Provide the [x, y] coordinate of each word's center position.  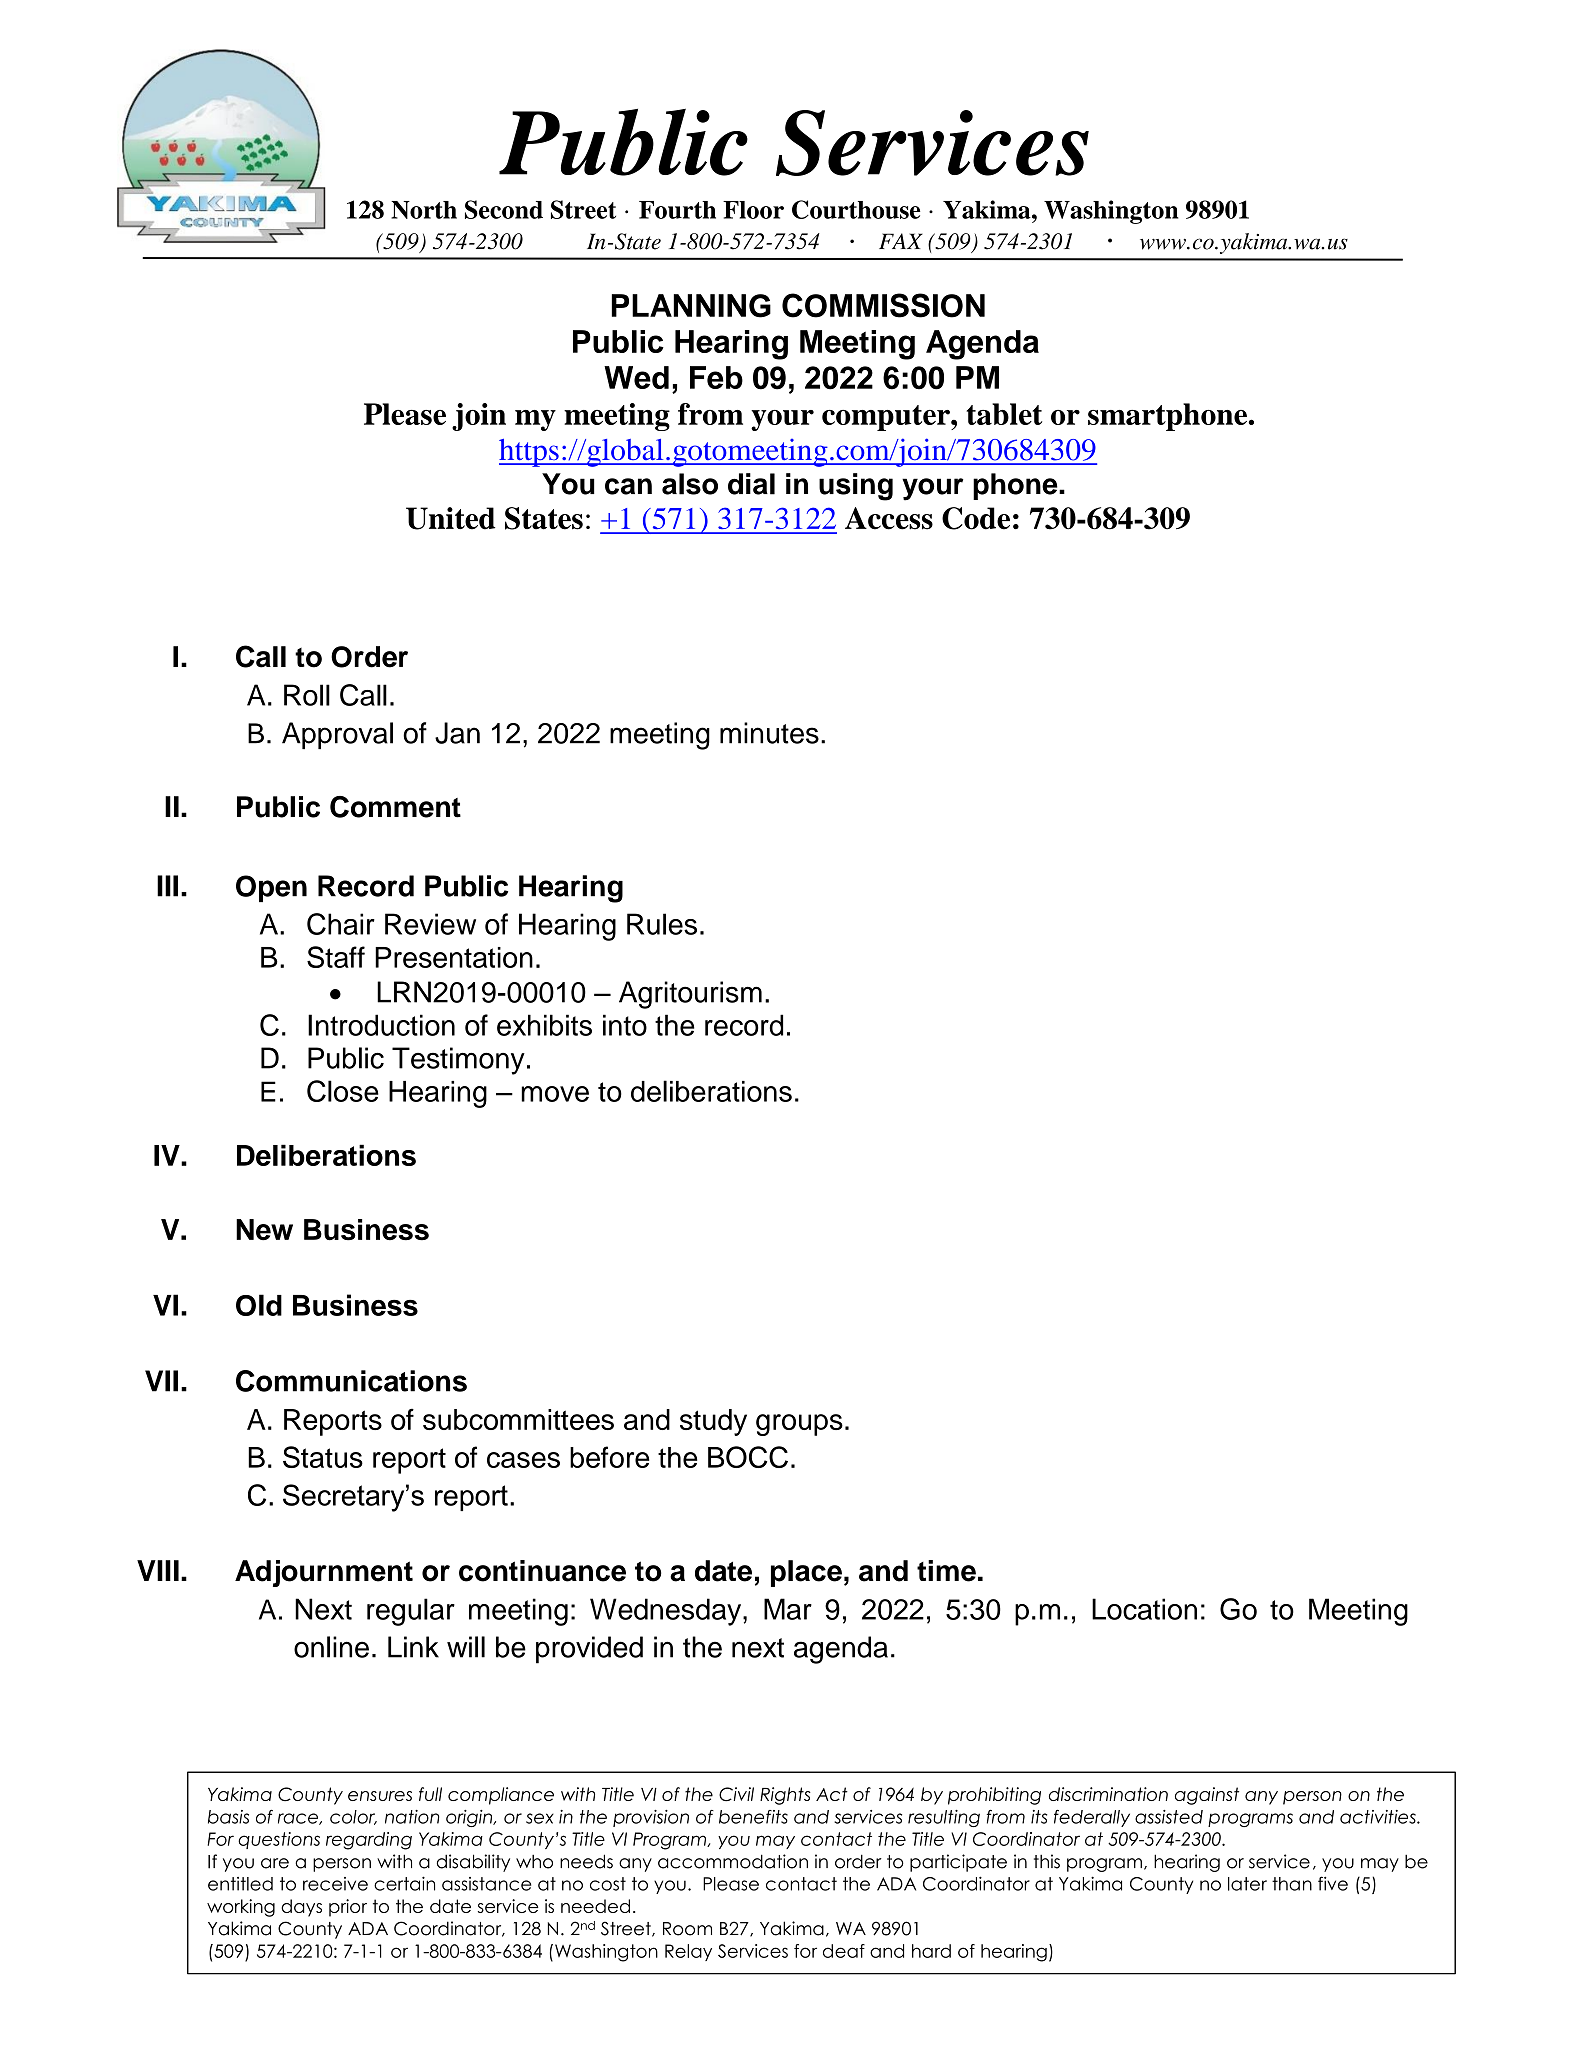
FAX [901, 241]
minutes [769, 733]
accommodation [733, 1861]
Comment [395, 807]
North [424, 210]
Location [1144, 1609]
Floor [753, 210]
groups [799, 1425]
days [301, 1908]
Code [976, 518]
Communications [351, 1381]
